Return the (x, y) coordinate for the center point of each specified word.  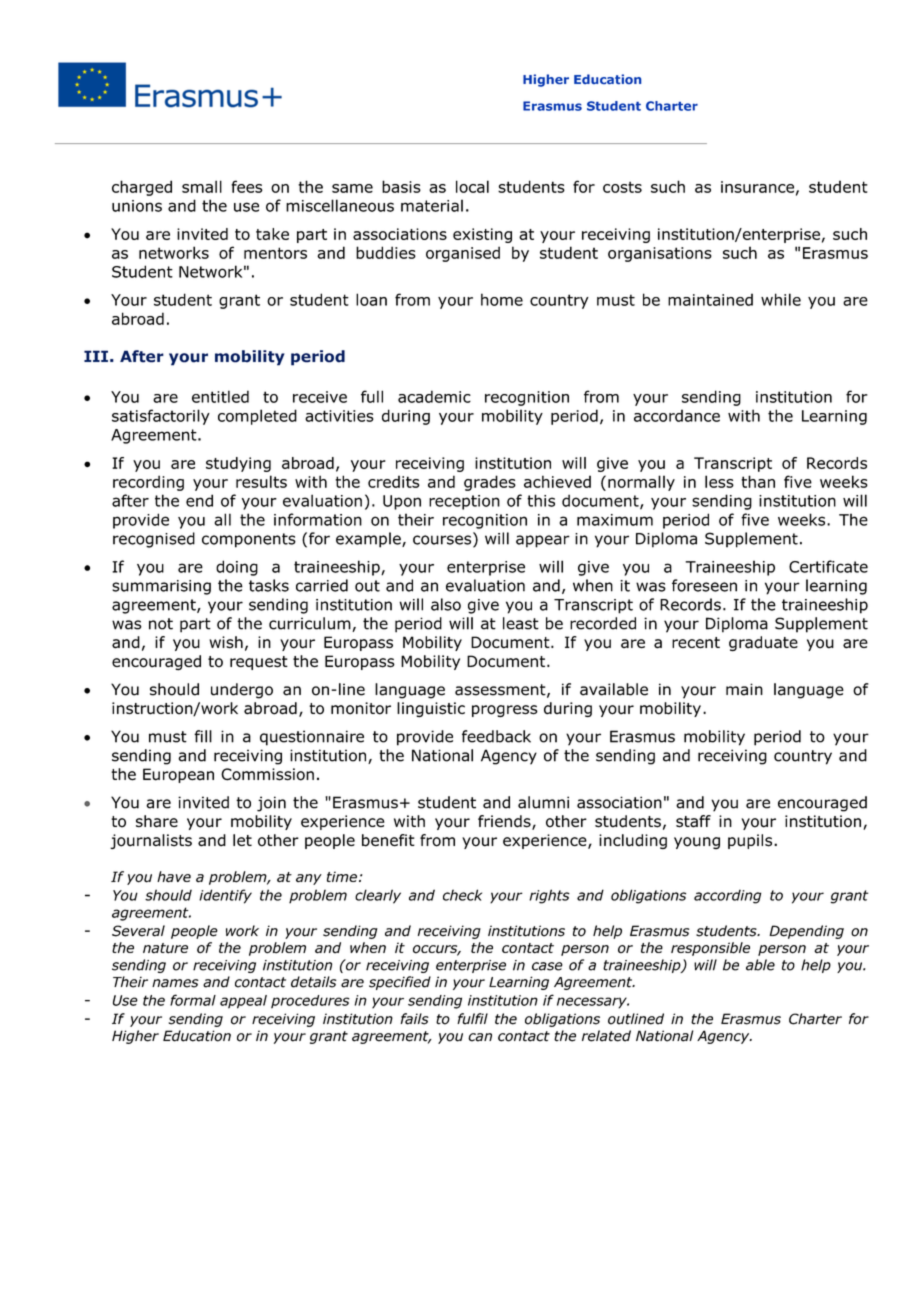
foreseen (704, 585)
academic (434, 396)
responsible (710, 949)
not (161, 624)
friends (505, 822)
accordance (677, 415)
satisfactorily (161, 417)
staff (693, 821)
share (157, 821)
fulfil (472, 1019)
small (202, 186)
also (446, 604)
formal (193, 1000)
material (432, 205)
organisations (660, 254)
